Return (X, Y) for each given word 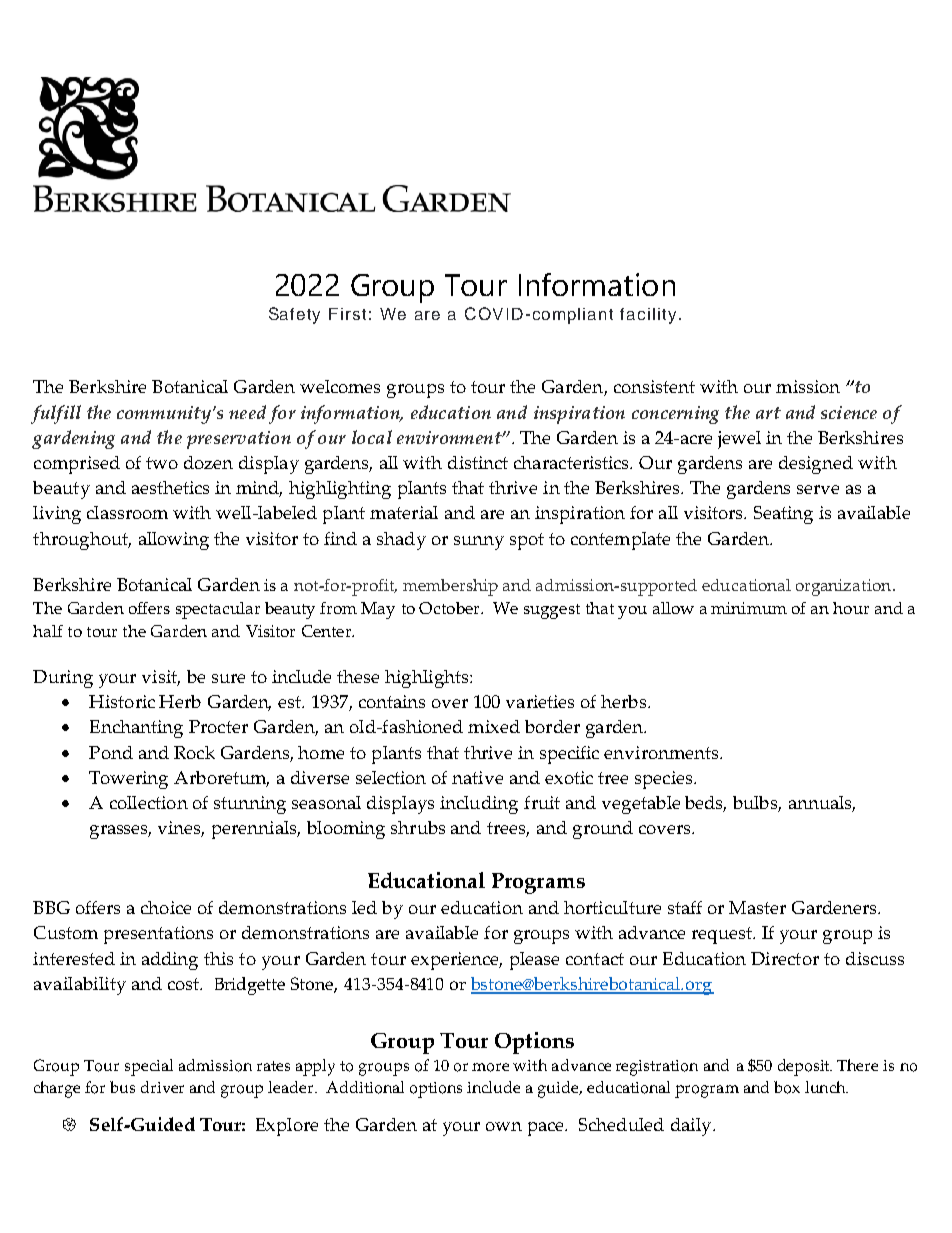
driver (162, 1087)
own (504, 1126)
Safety (294, 315)
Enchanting (136, 729)
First (347, 314)
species (665, 780)
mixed (494, 726)
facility (648, 316)
